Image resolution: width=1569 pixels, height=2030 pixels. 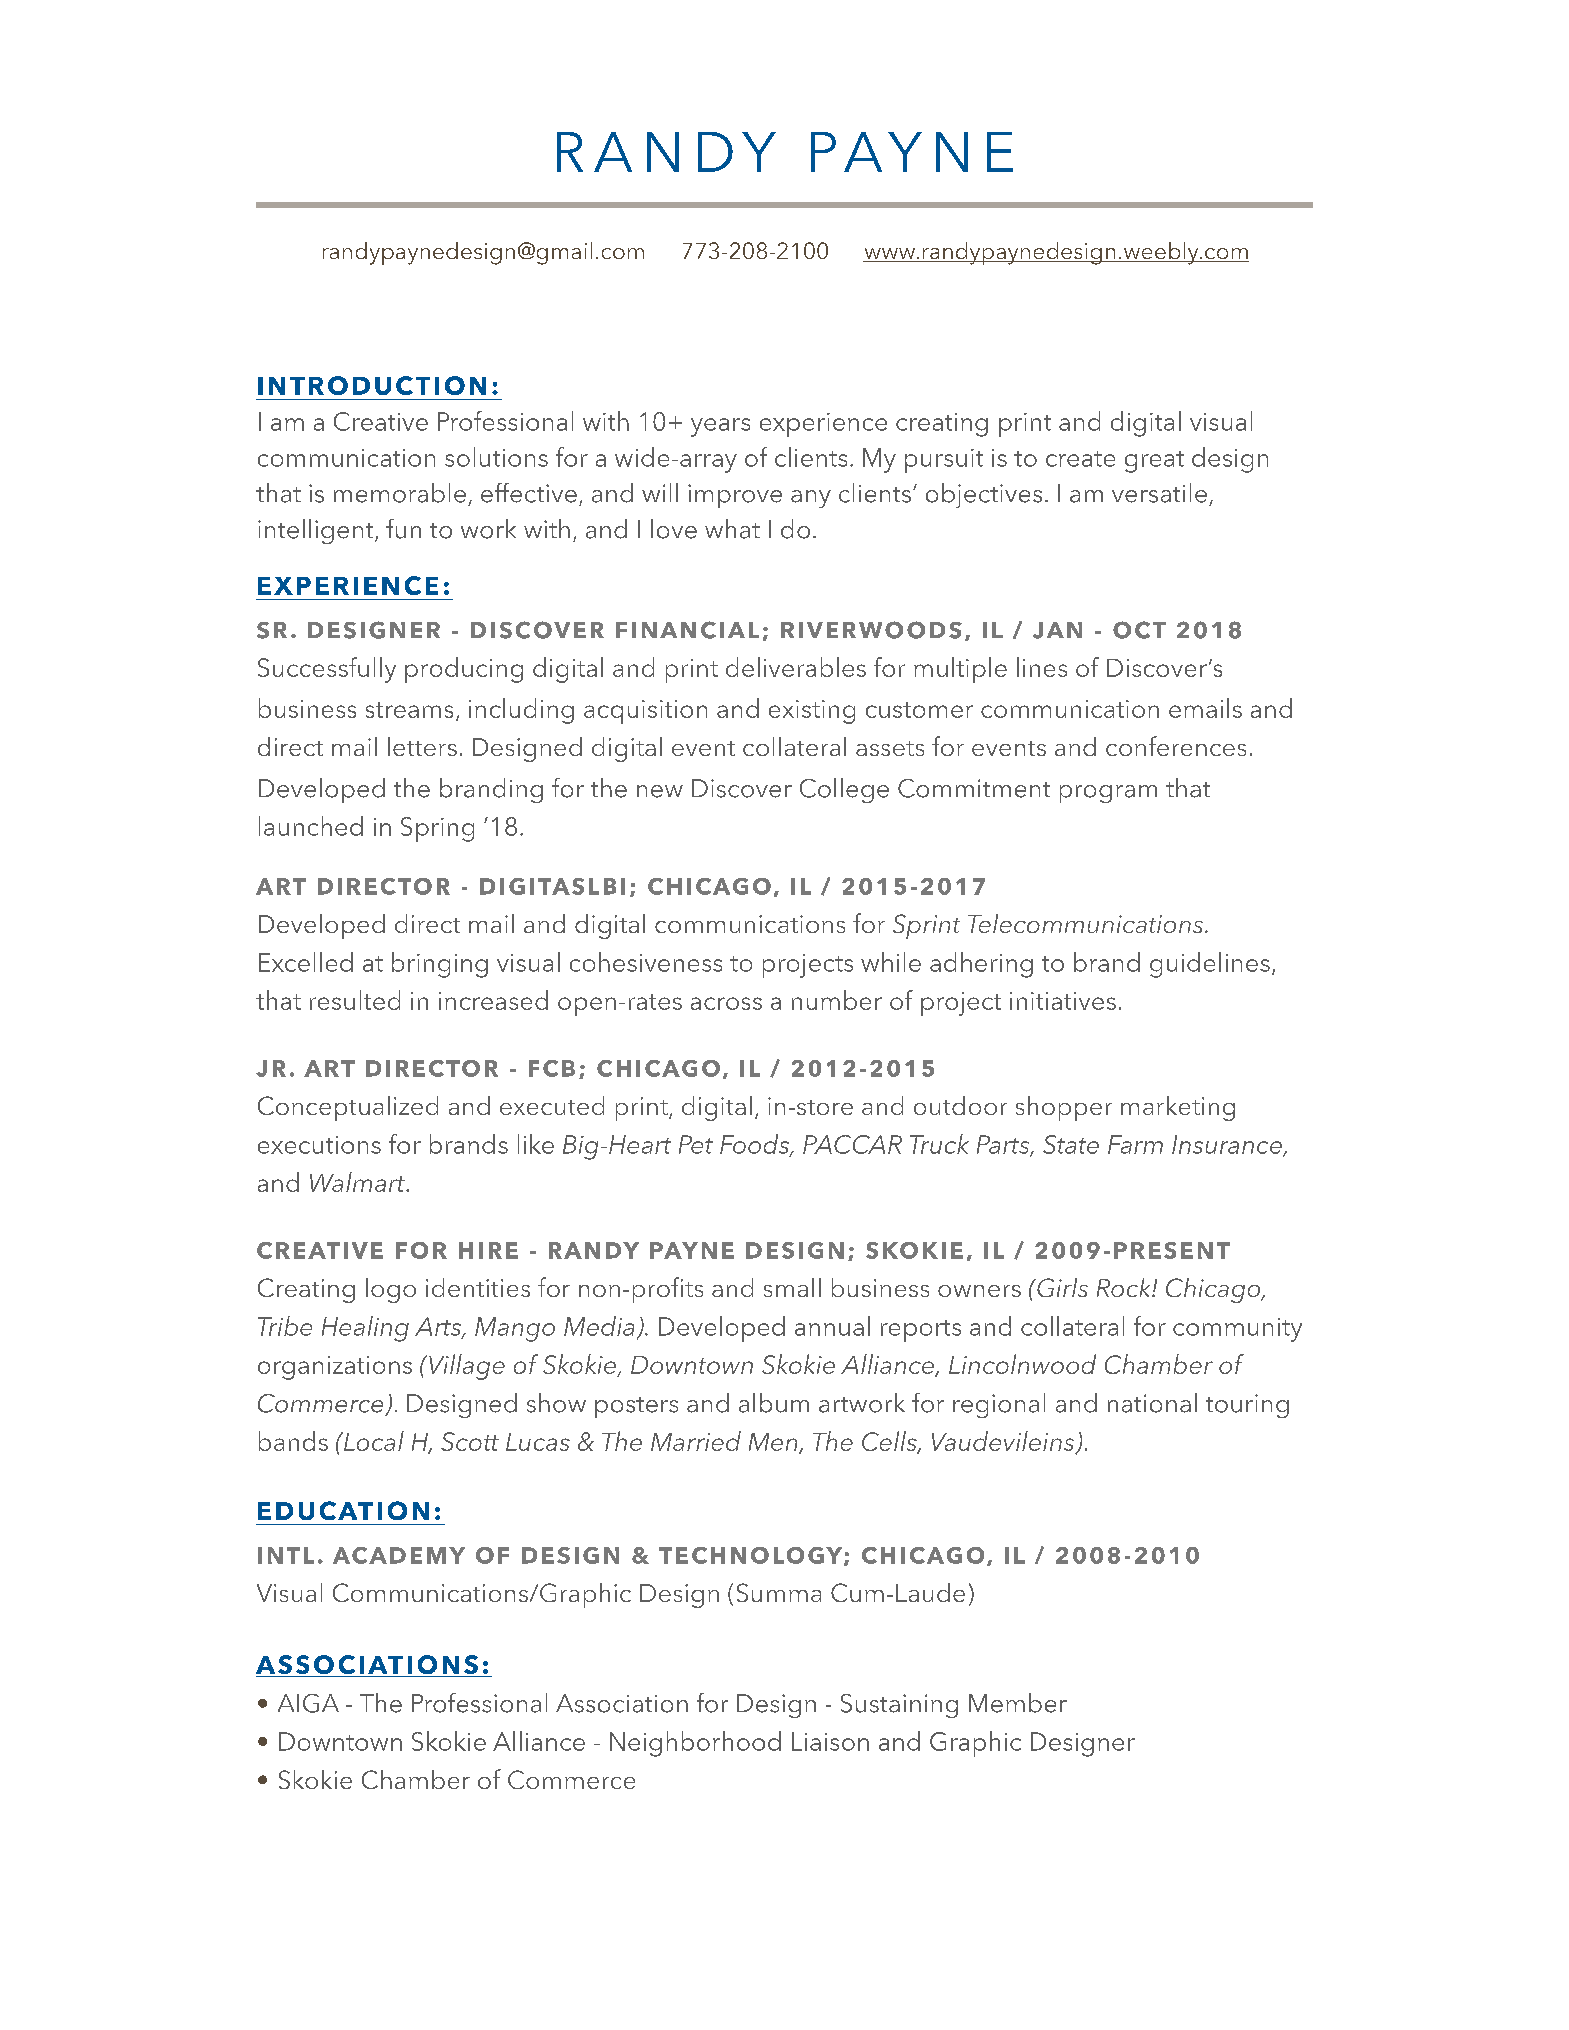 I want to click on College, so click(x=844, y=790).
